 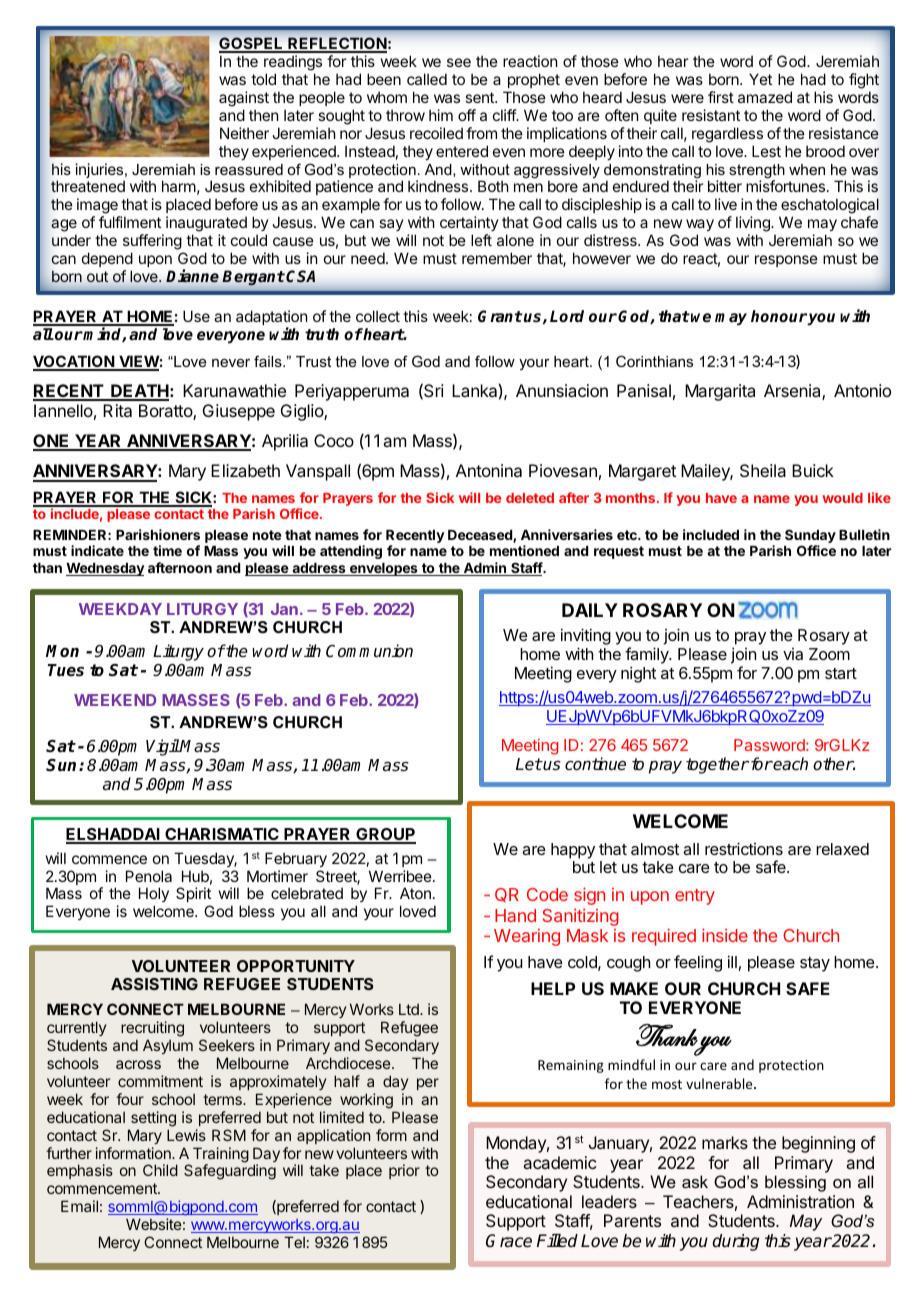 I want to click on Child, so click(x=160, y=1170).
